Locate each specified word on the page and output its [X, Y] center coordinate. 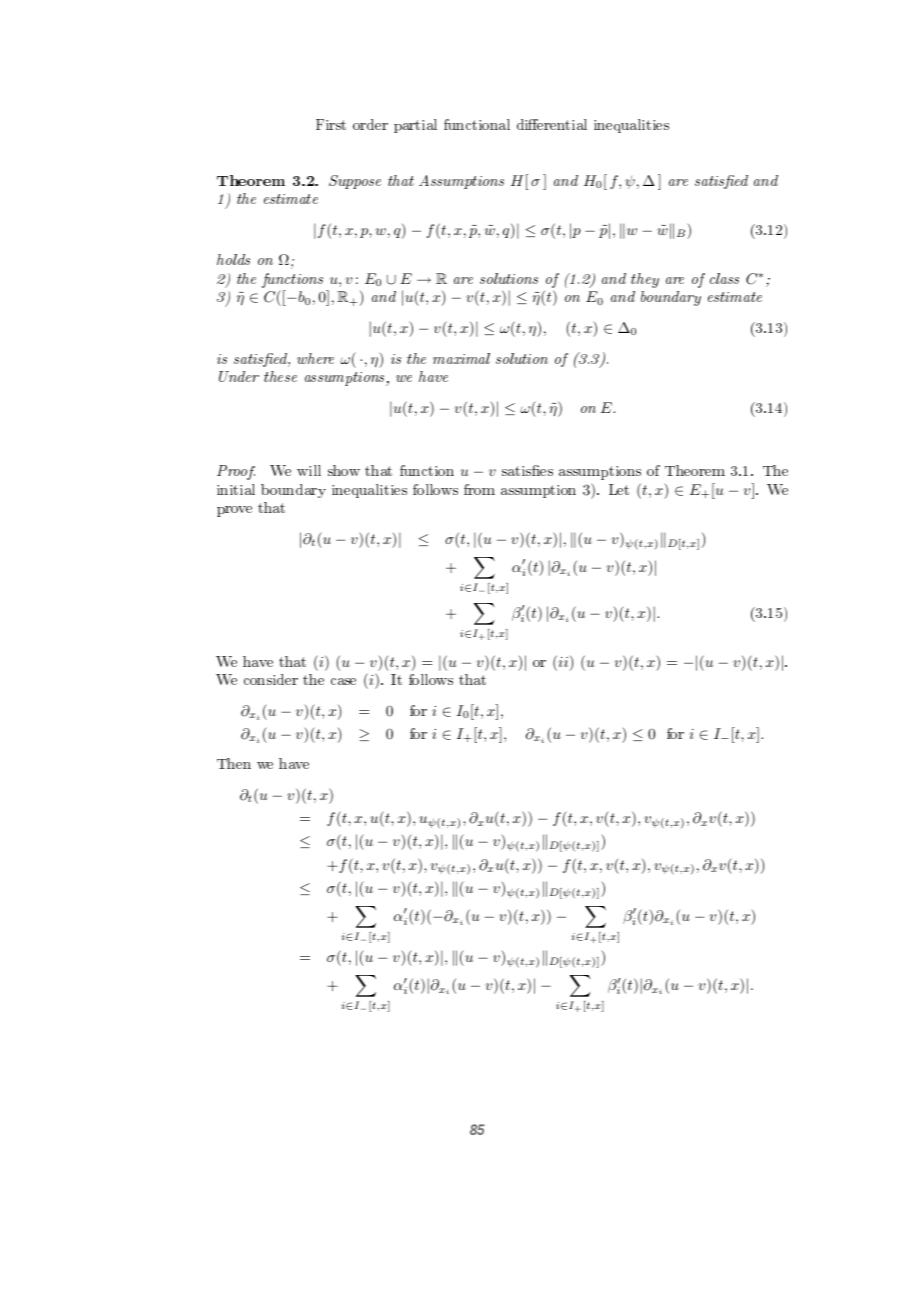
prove [234, 511]
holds [233, 259]
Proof [236, 472]
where [315, 358]
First [331, 124]
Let [619, 489]
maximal [461, 358]
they [645, 280]
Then [234, 763]
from [479, 489]
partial [415, 126]
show [344, 470]
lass [727, 278]
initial [236, 489]
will [309, 470]
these [280, 376]
